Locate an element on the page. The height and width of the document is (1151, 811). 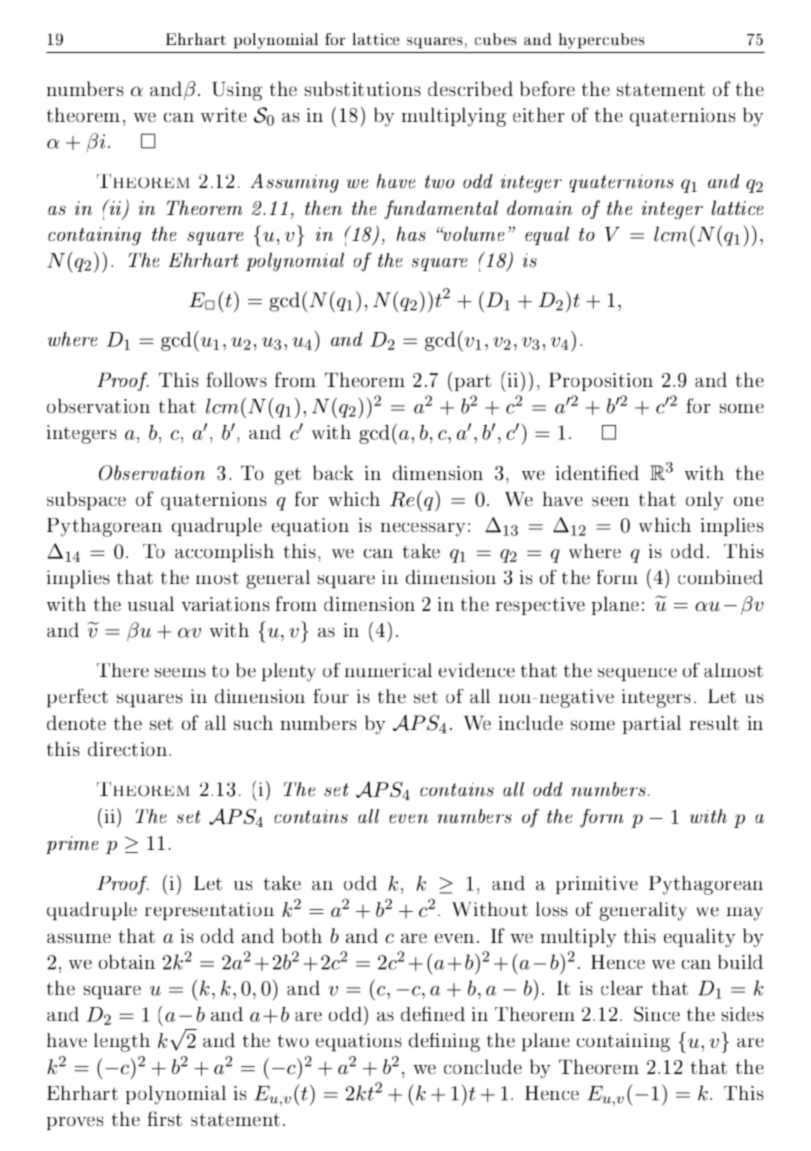
combined is located at coordinates (720, 577).
